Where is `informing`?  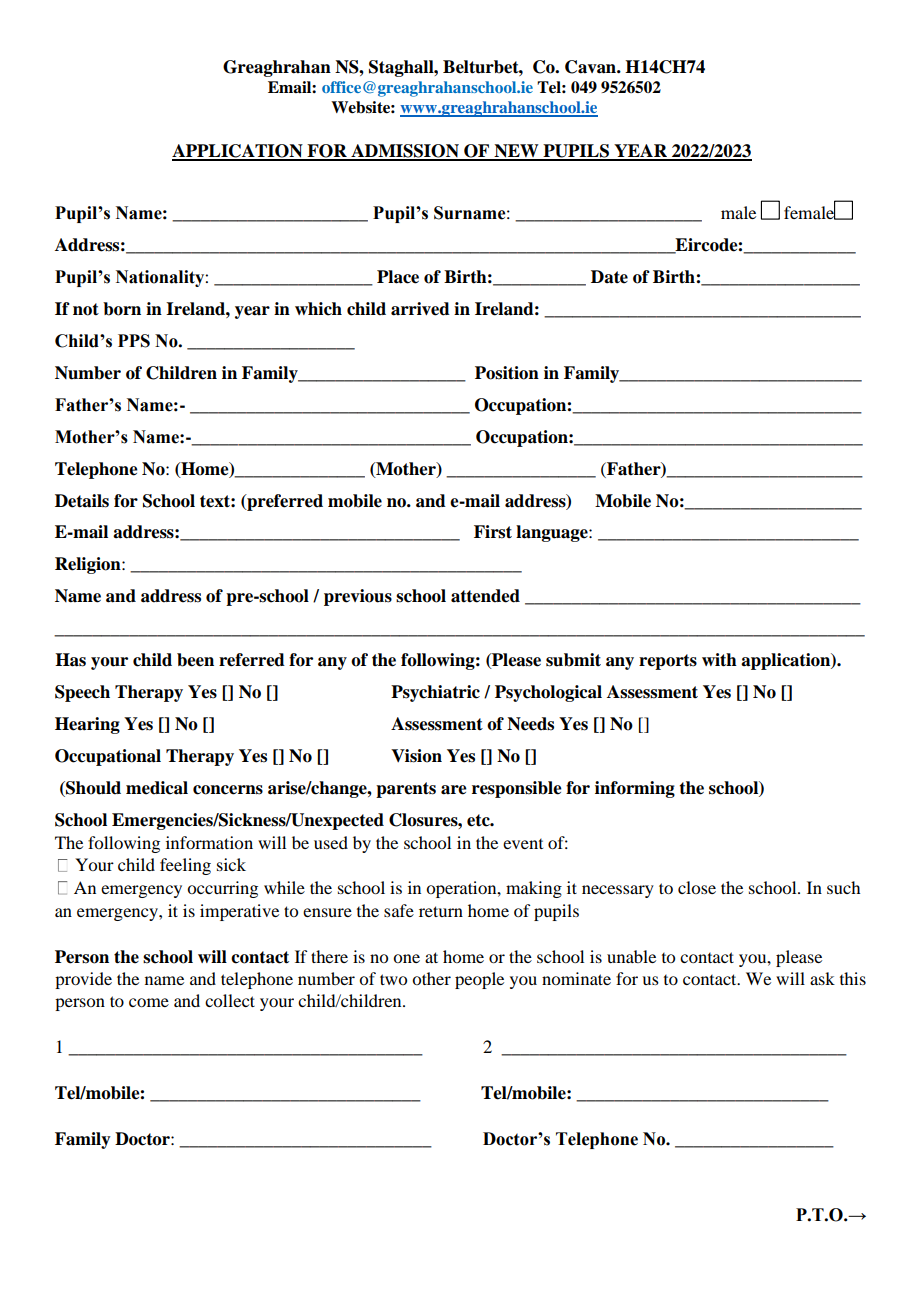
informing is located at coordinates (635, 789).
